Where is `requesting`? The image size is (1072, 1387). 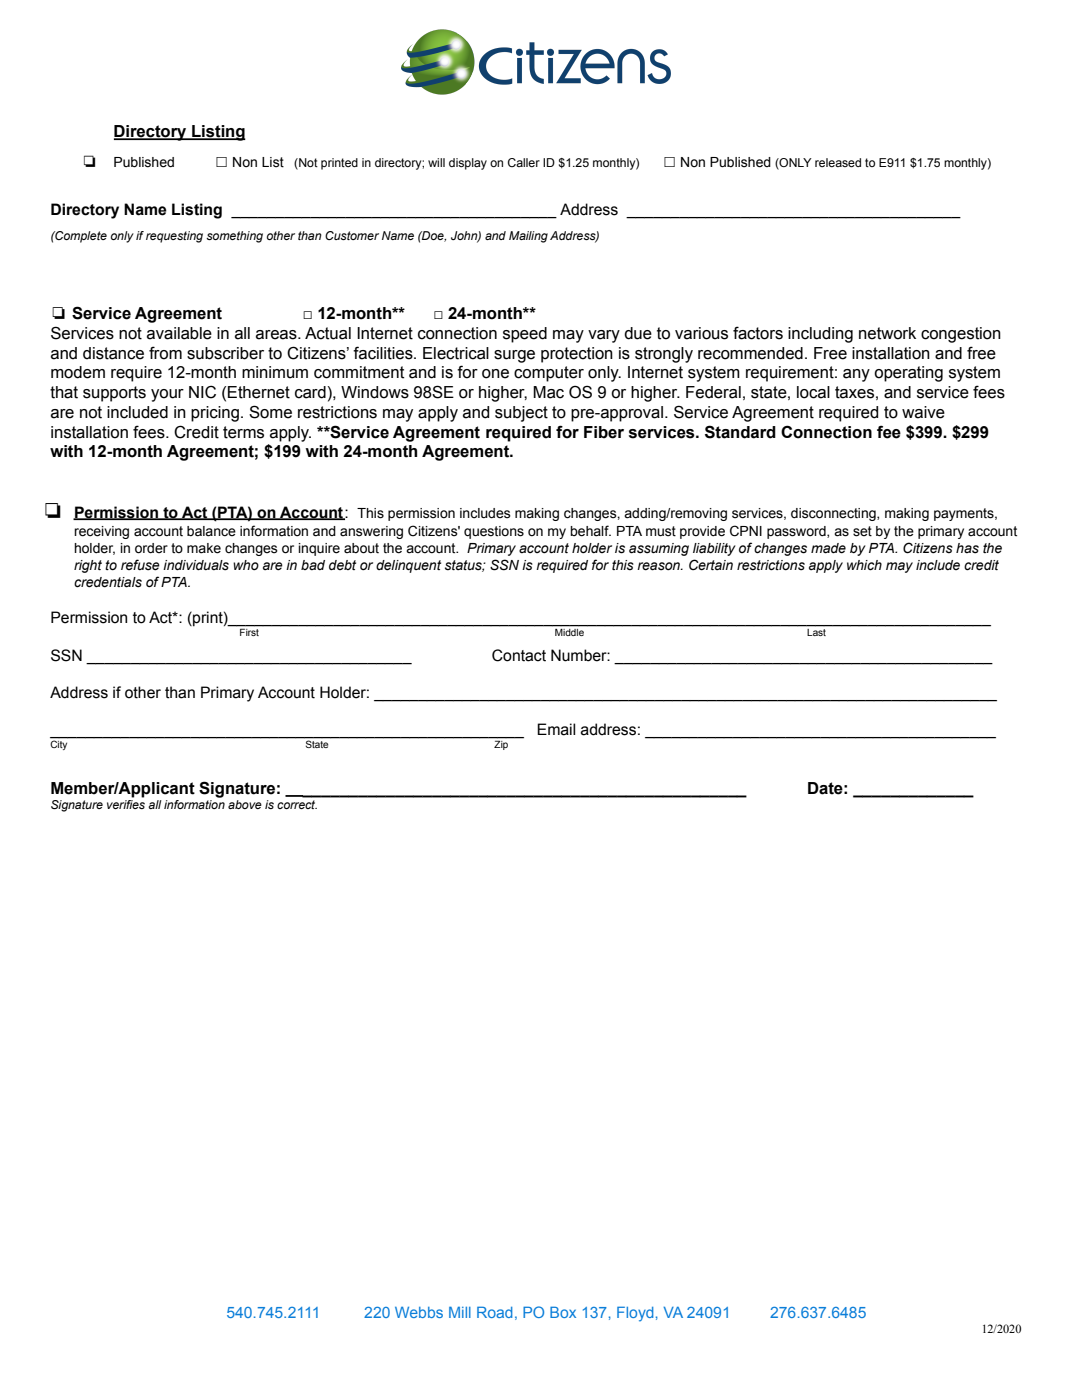
requesting is located at coordinates (174, 237).
